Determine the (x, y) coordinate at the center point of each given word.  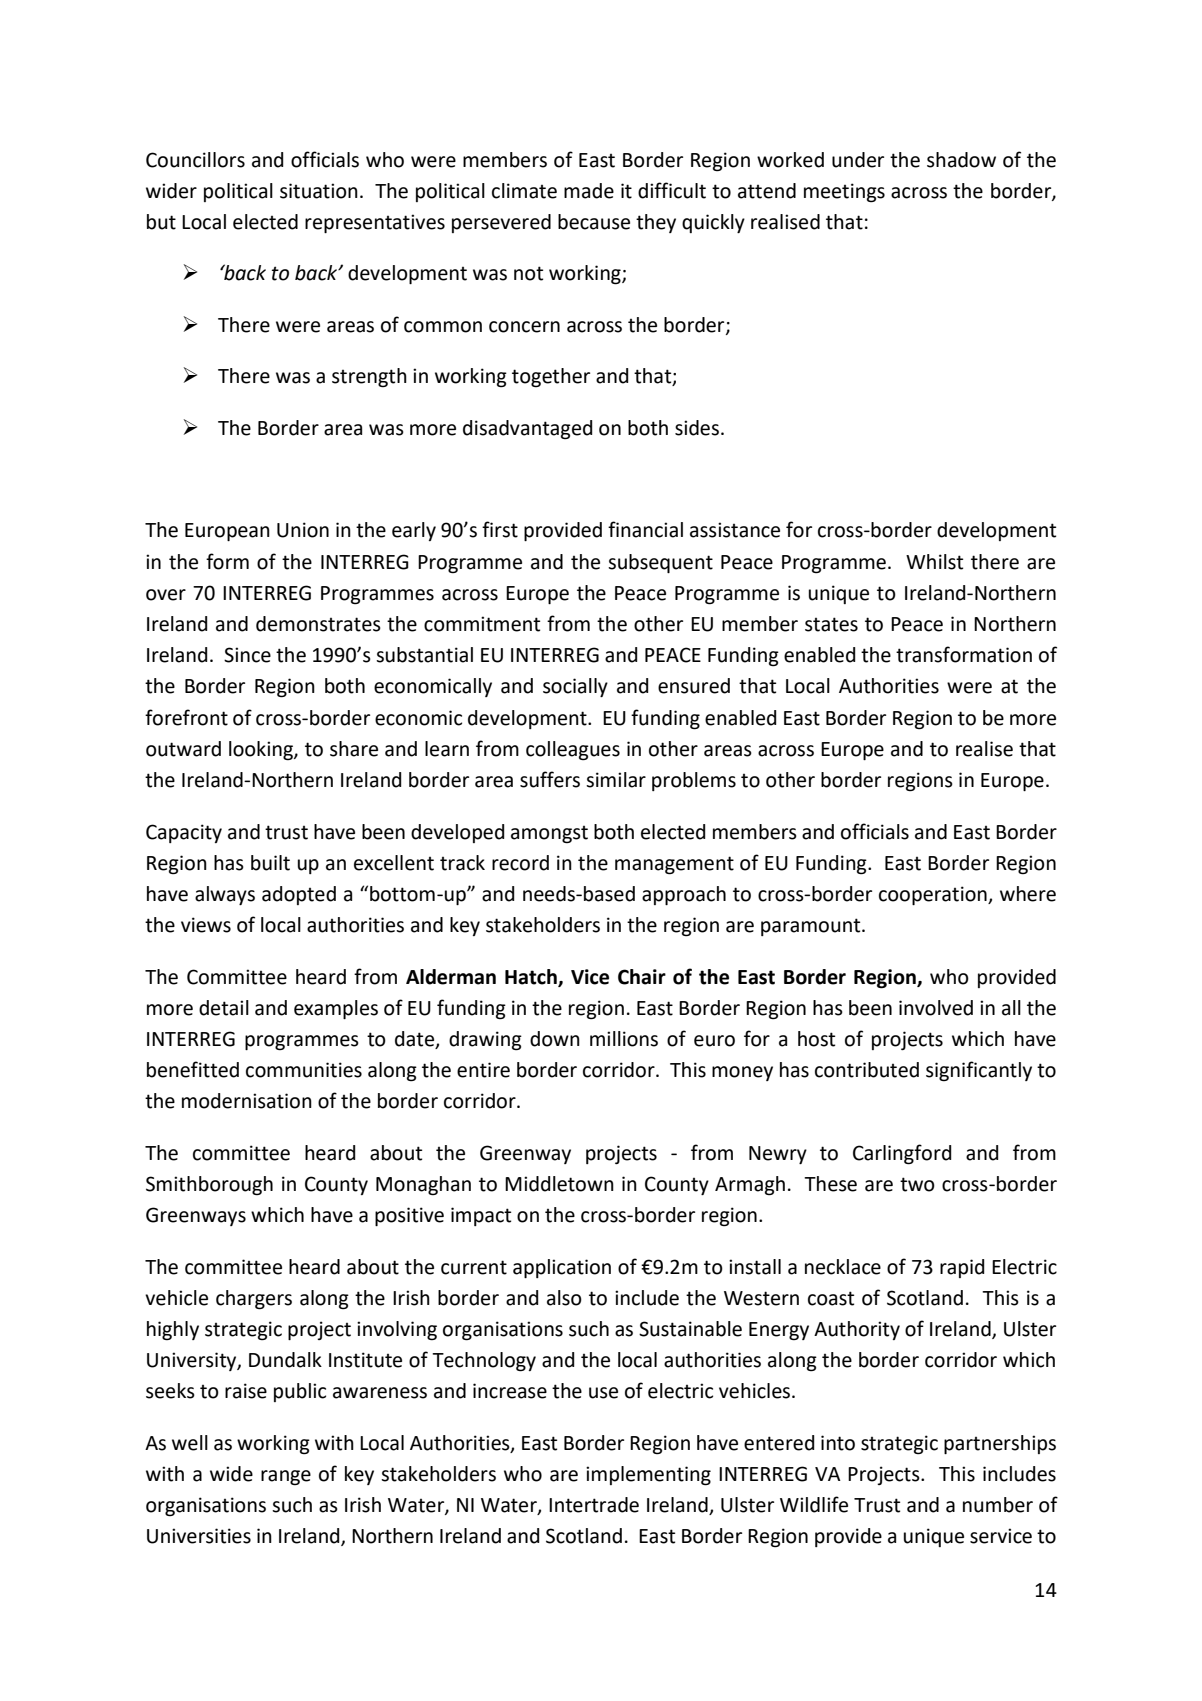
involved (936, 1008)
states (831, 624)
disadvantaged (527, 430)
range (286, 1478)
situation (319, 191)
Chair (642, 977)
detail (224, 1008)
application (562, 1268)
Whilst (934, 562)
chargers (254, 1300)
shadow (961, 160)
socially (575, 687)
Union (303, 530)
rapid (962, 1268)
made (589, 191)
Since (247, 655)
